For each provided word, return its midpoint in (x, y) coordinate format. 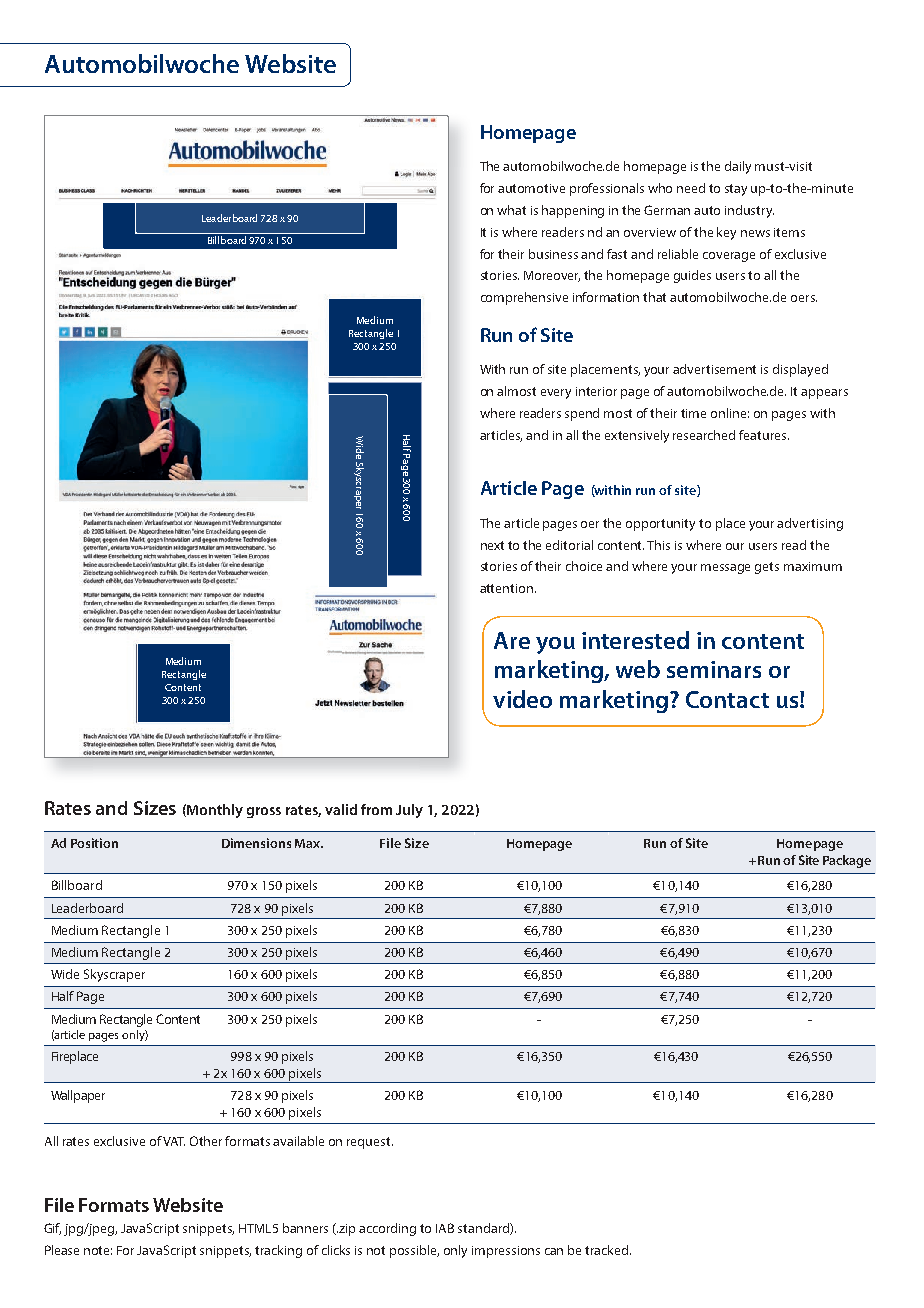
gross (264, 812)
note (98, 1250)
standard (484, 1229)
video (522, 699)
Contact (727, 699)
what (511, 210)
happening (573, 211)
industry (749, 211)
